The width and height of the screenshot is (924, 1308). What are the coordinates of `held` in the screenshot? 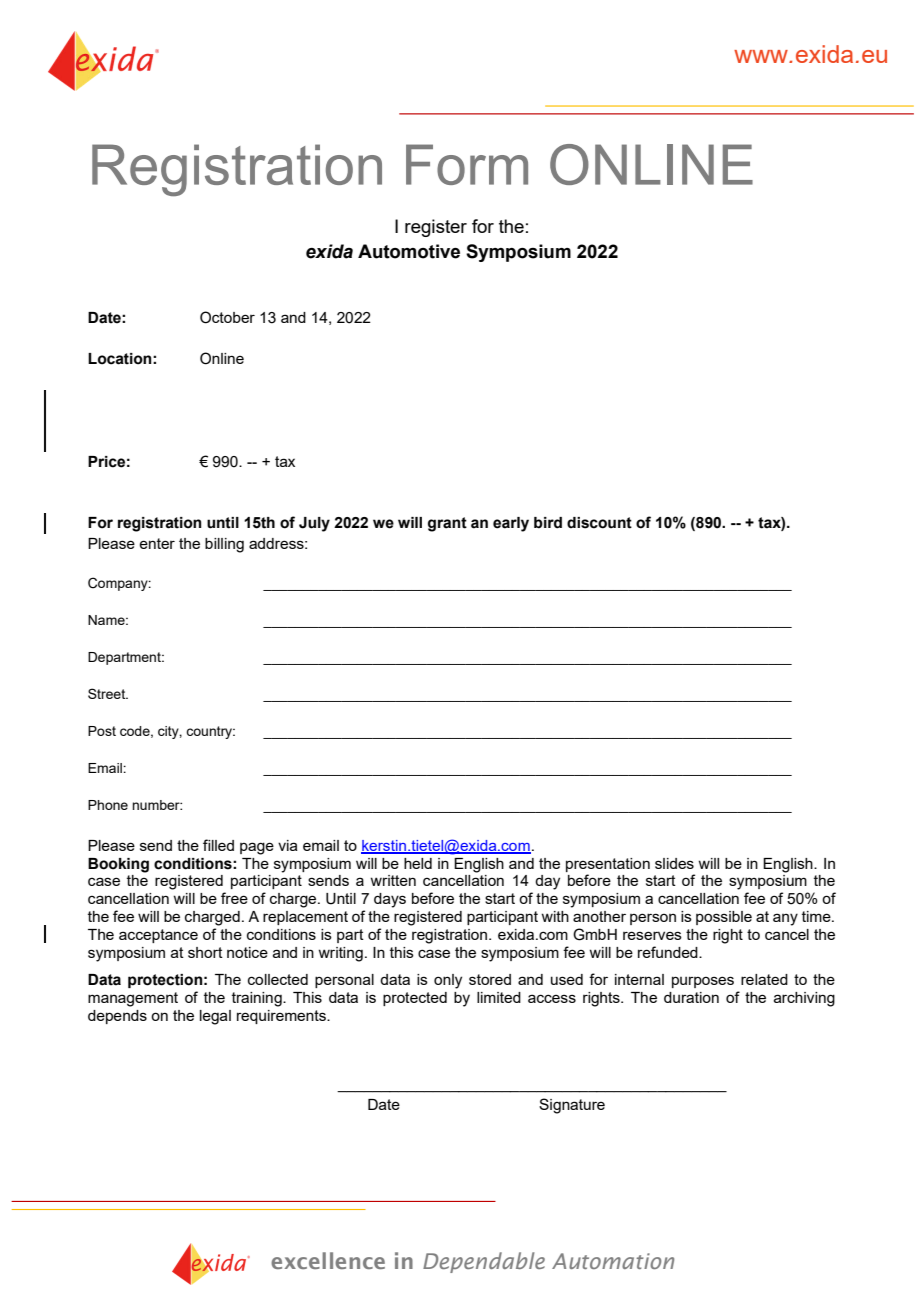 It's located at (418, 863).
